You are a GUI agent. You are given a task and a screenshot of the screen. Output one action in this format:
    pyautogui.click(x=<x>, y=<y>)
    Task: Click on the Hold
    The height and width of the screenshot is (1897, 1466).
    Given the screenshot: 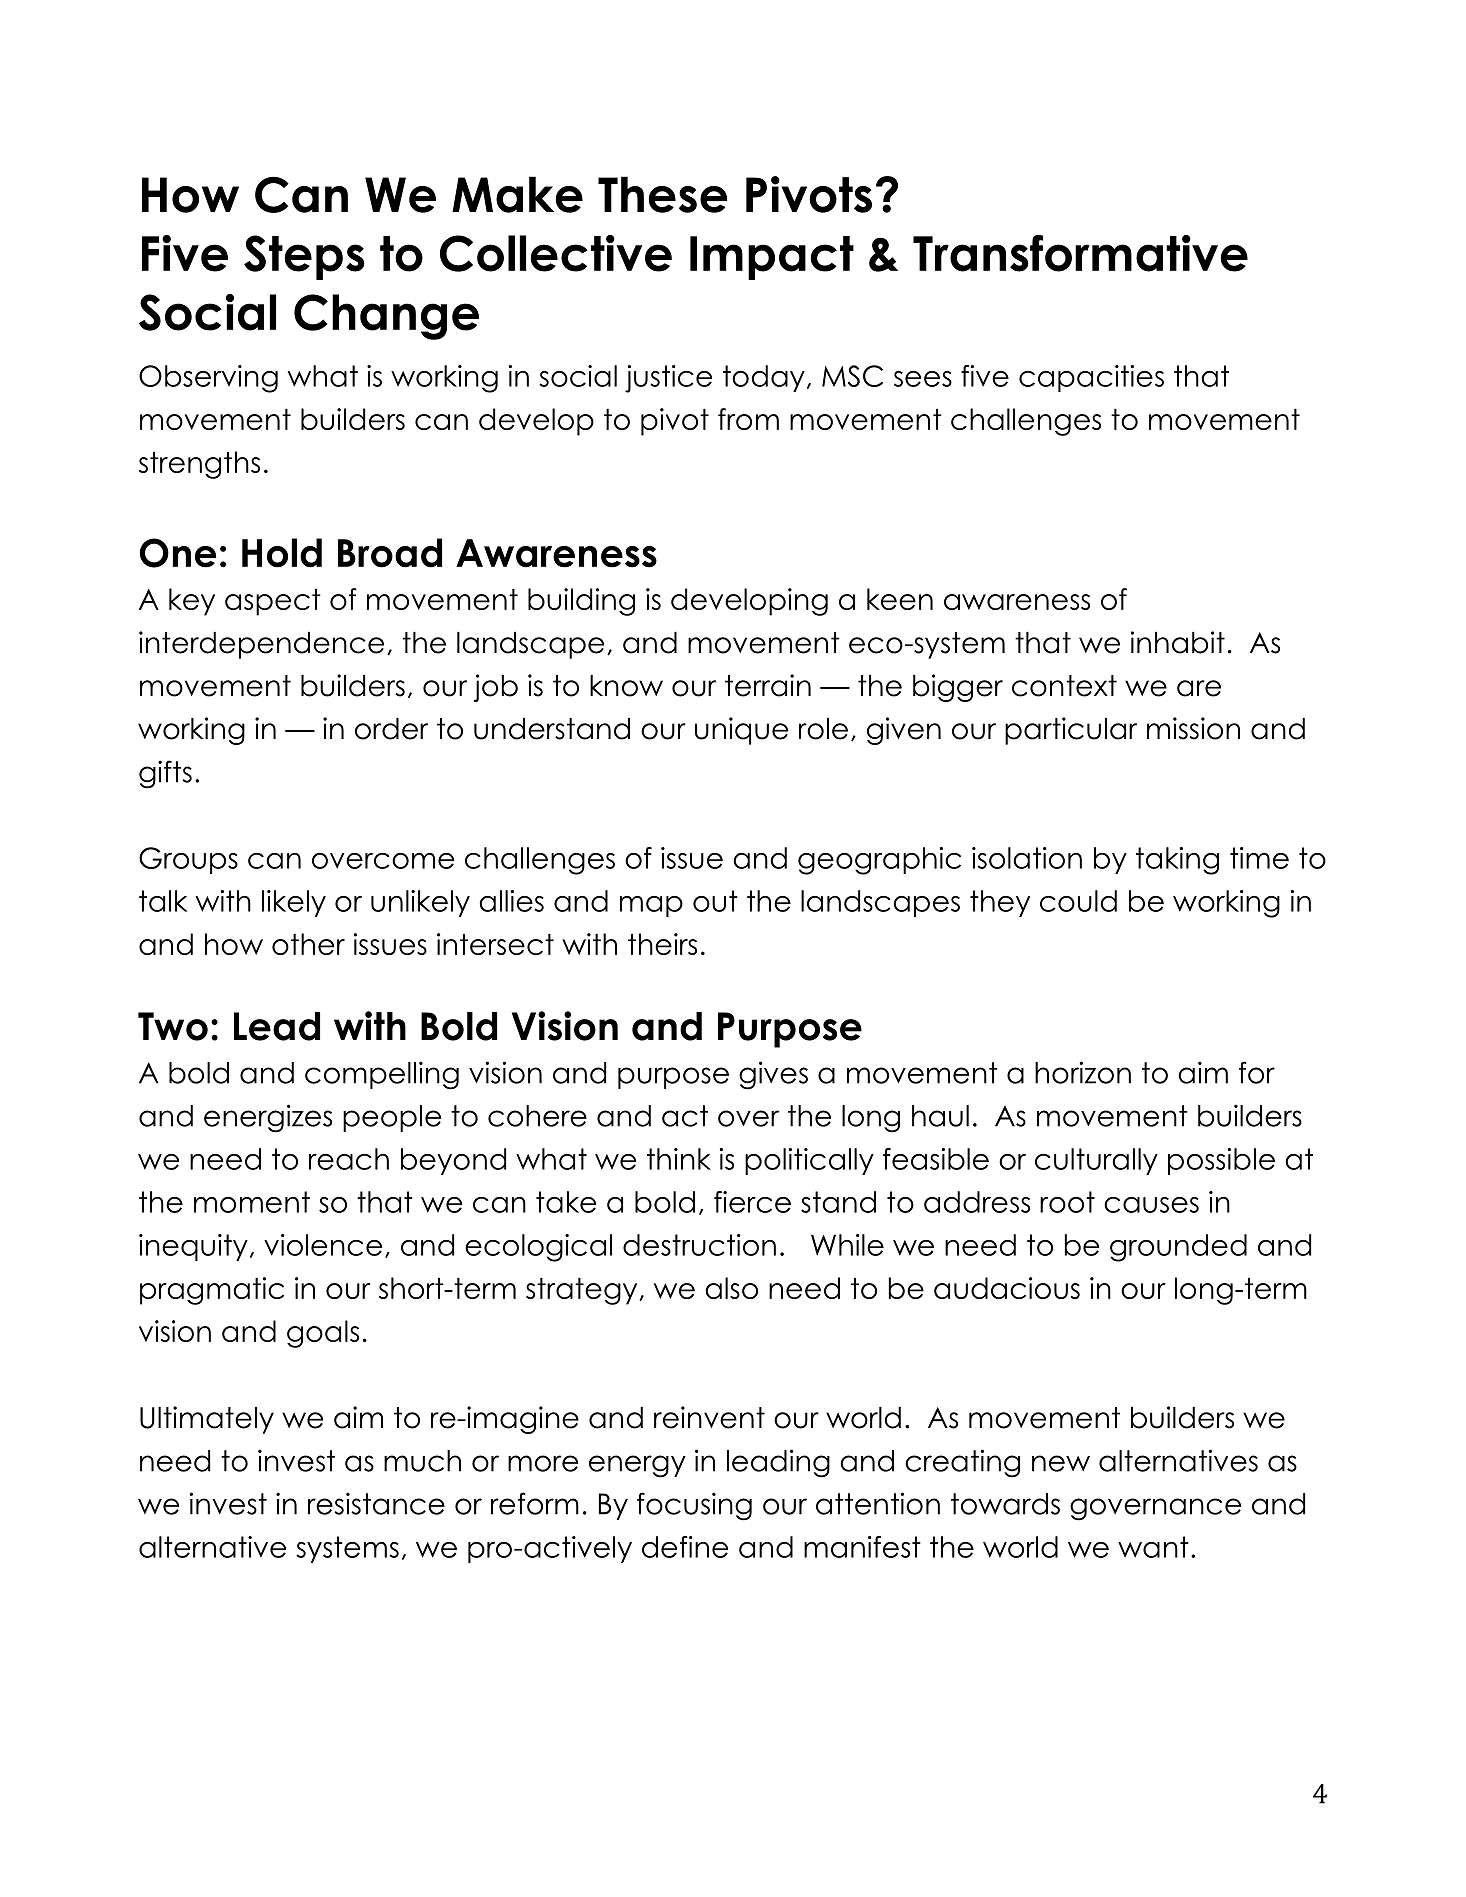 What is the action you would take?
    pyautogui.click(x=282, y=553)
